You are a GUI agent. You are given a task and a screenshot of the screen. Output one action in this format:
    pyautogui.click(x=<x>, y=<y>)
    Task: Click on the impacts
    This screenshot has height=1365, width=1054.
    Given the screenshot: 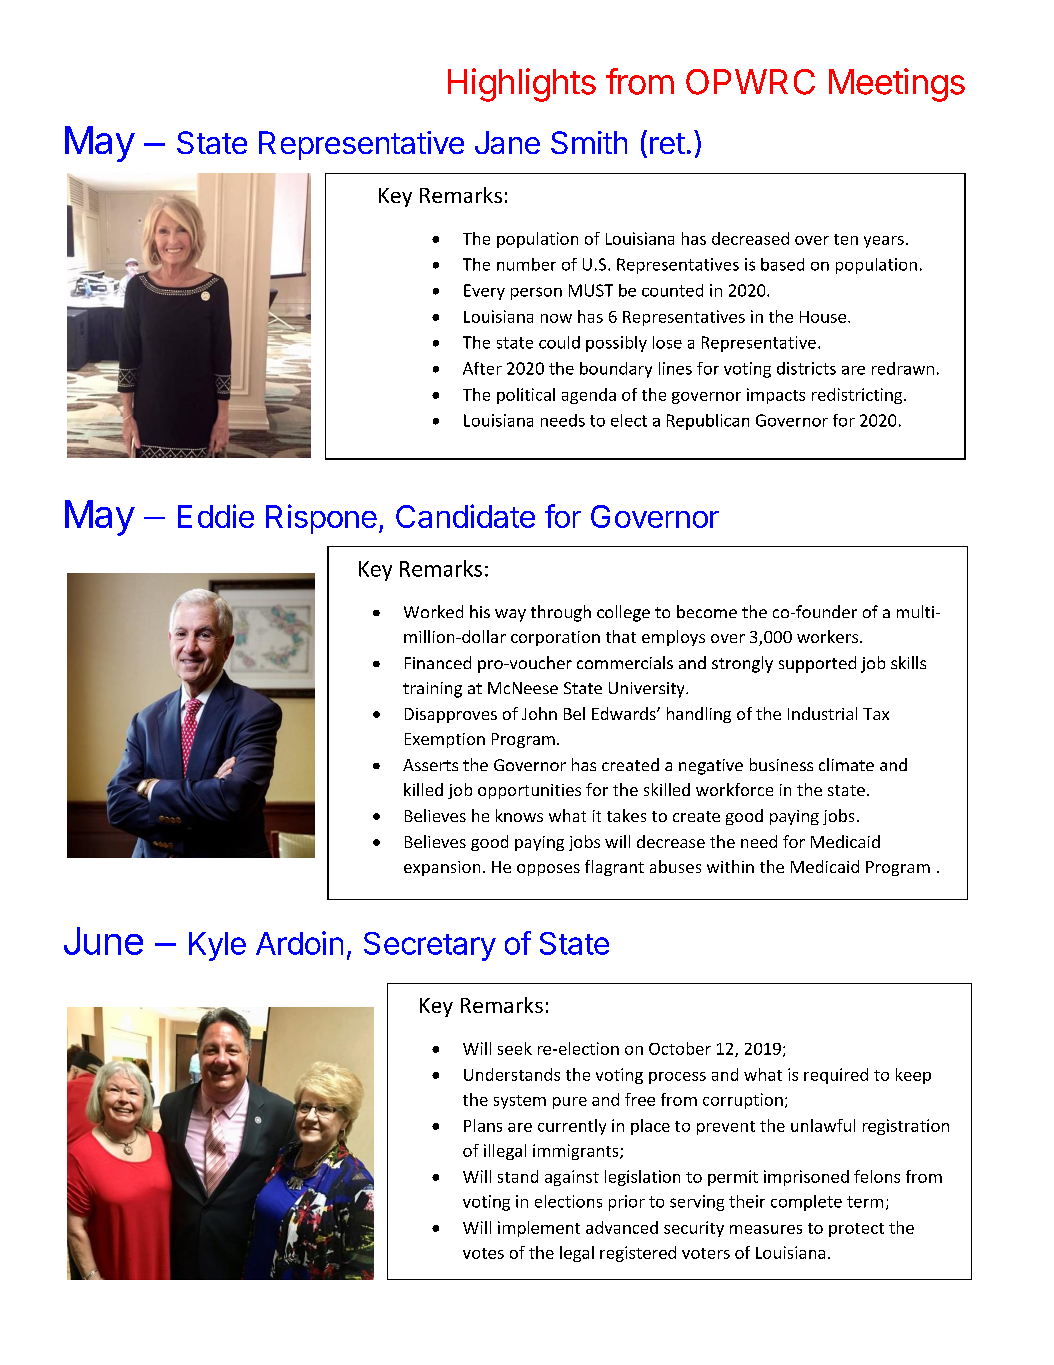 What is the action you would take?
    pyautogui.click(x=776, y=396)
